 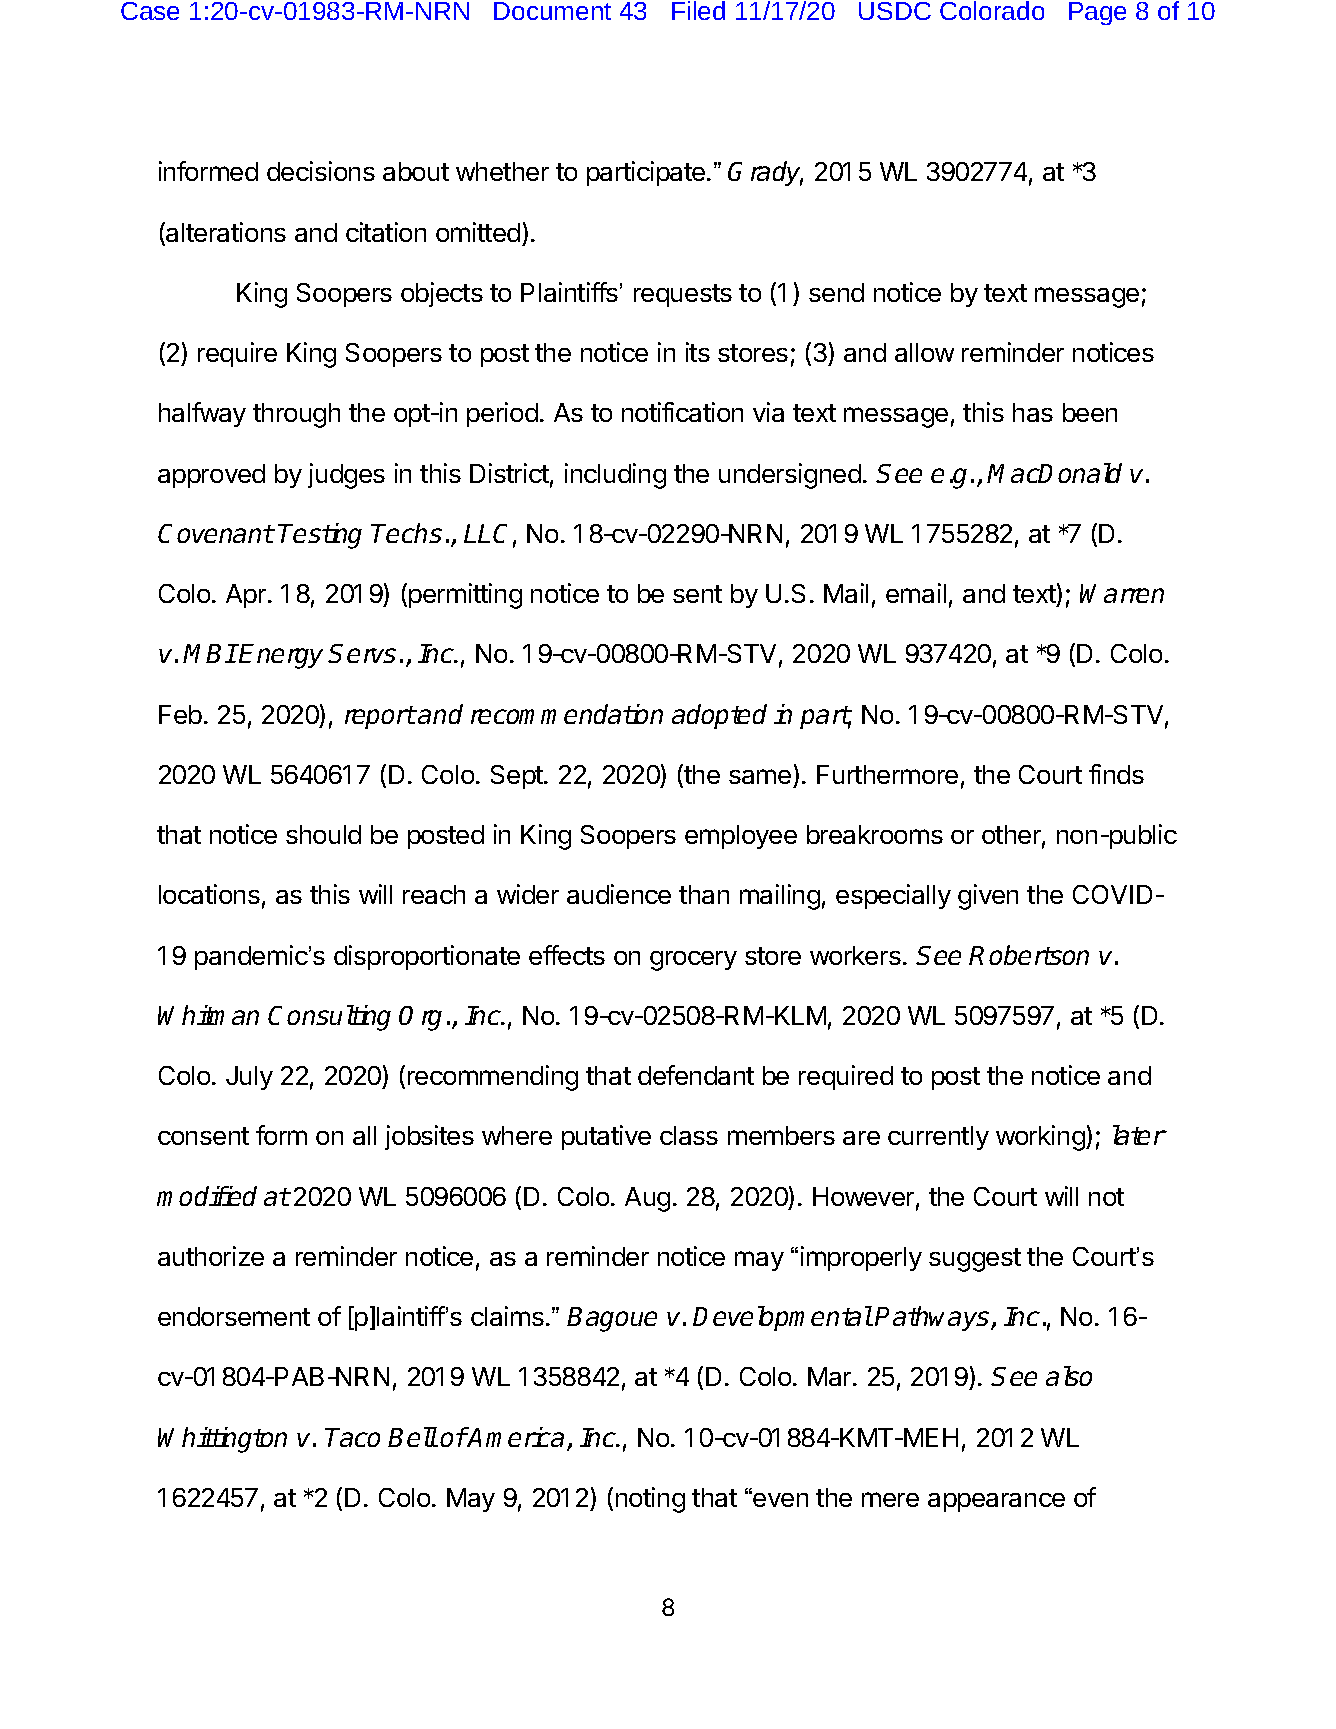 I want to click on has, so click(x=1033, y=412).
